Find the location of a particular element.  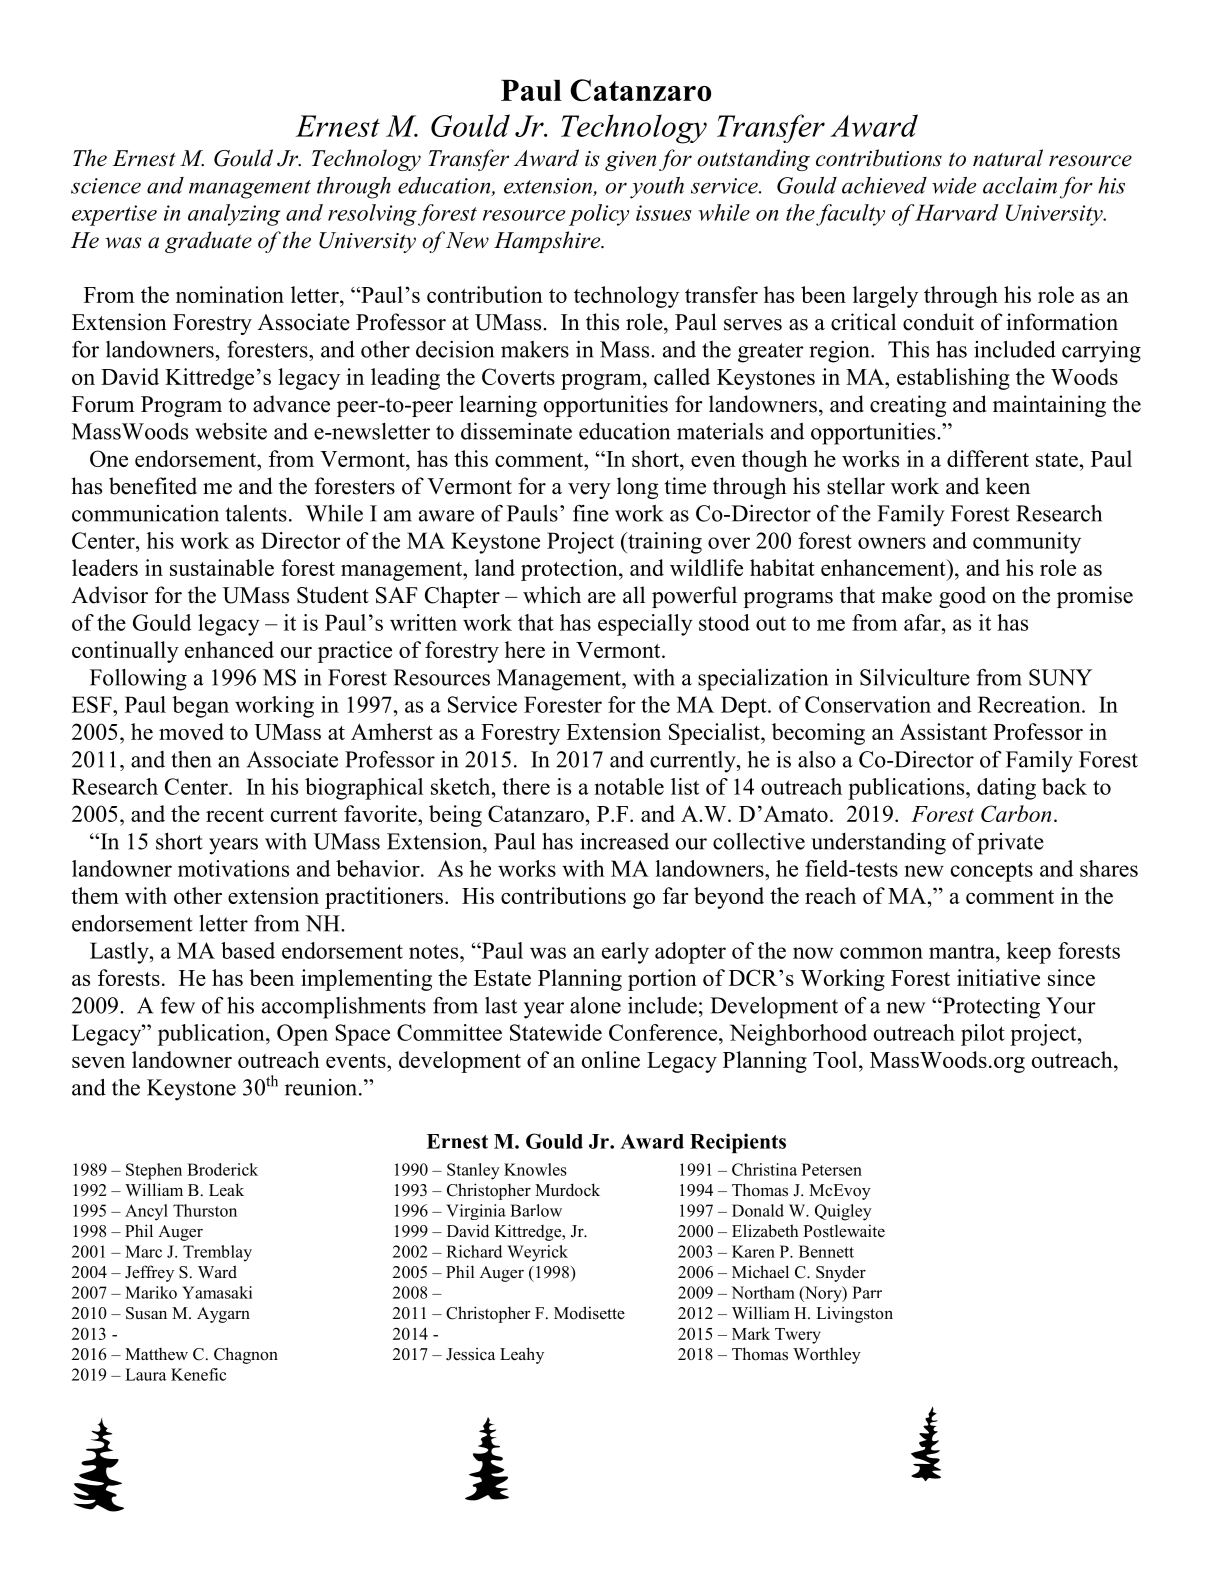

notable is located at coordinates (629, 786).
